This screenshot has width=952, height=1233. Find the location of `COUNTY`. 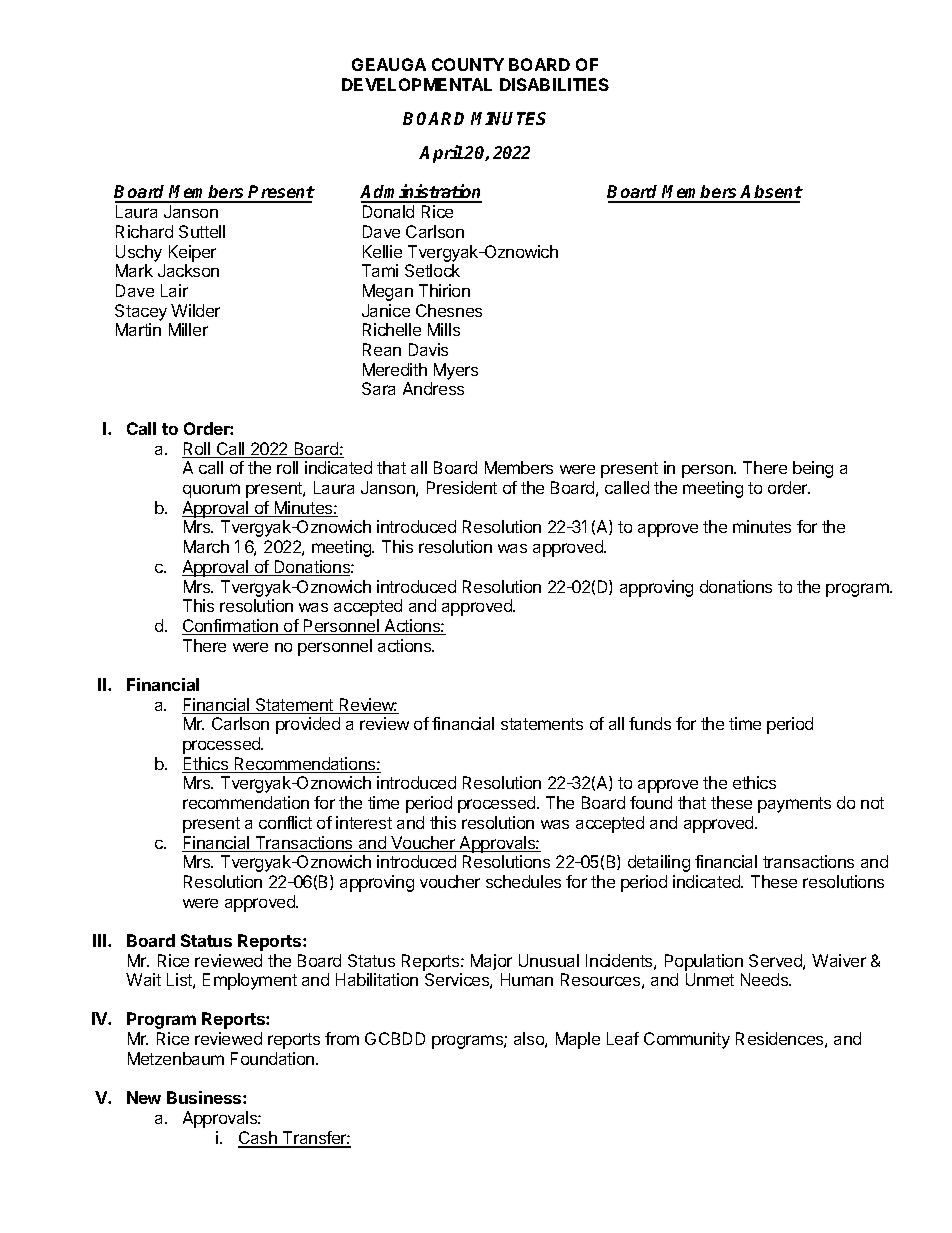

COUNTY is located at coordinates (468, 64).
